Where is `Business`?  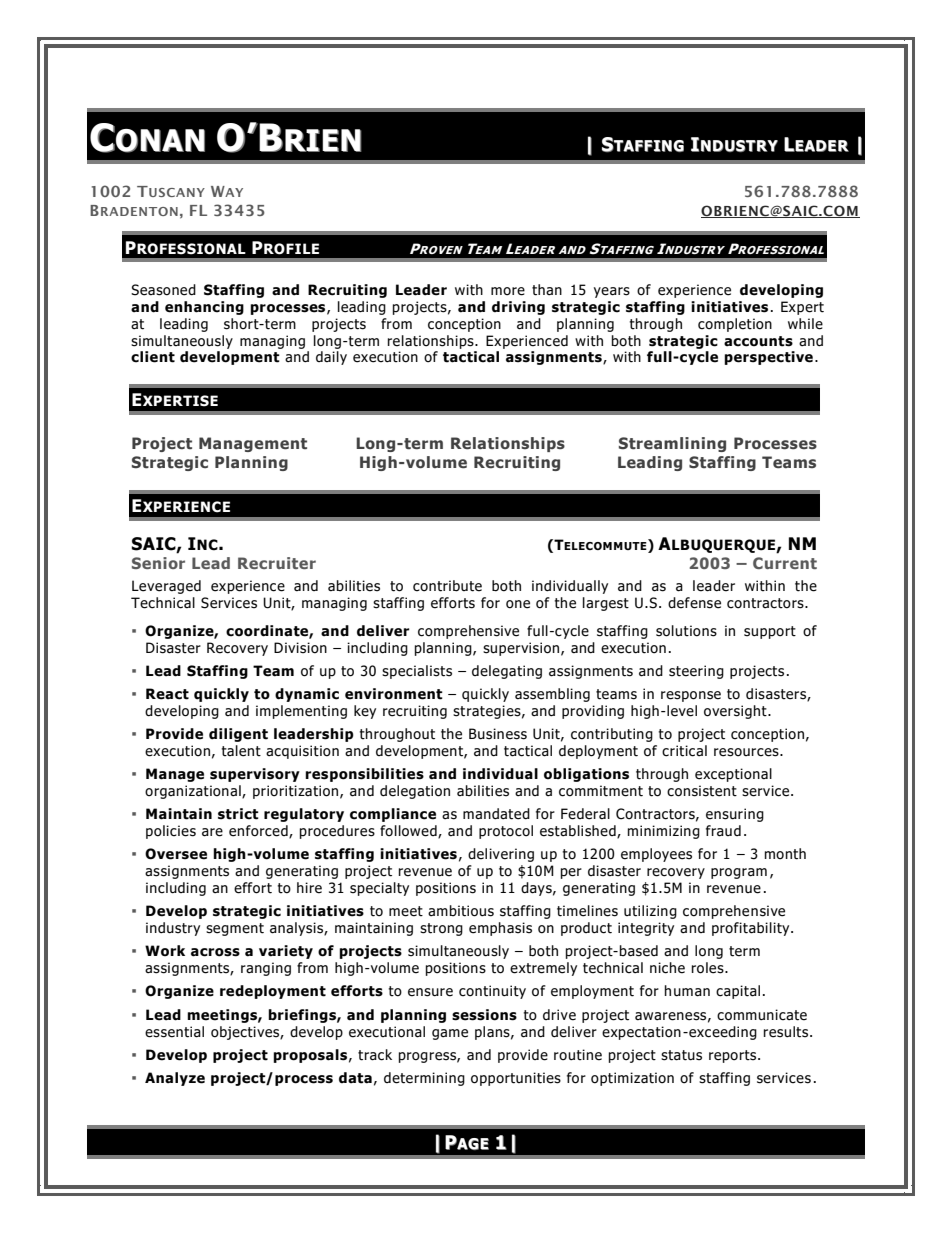 Business is located at coordinates (498, 734).
